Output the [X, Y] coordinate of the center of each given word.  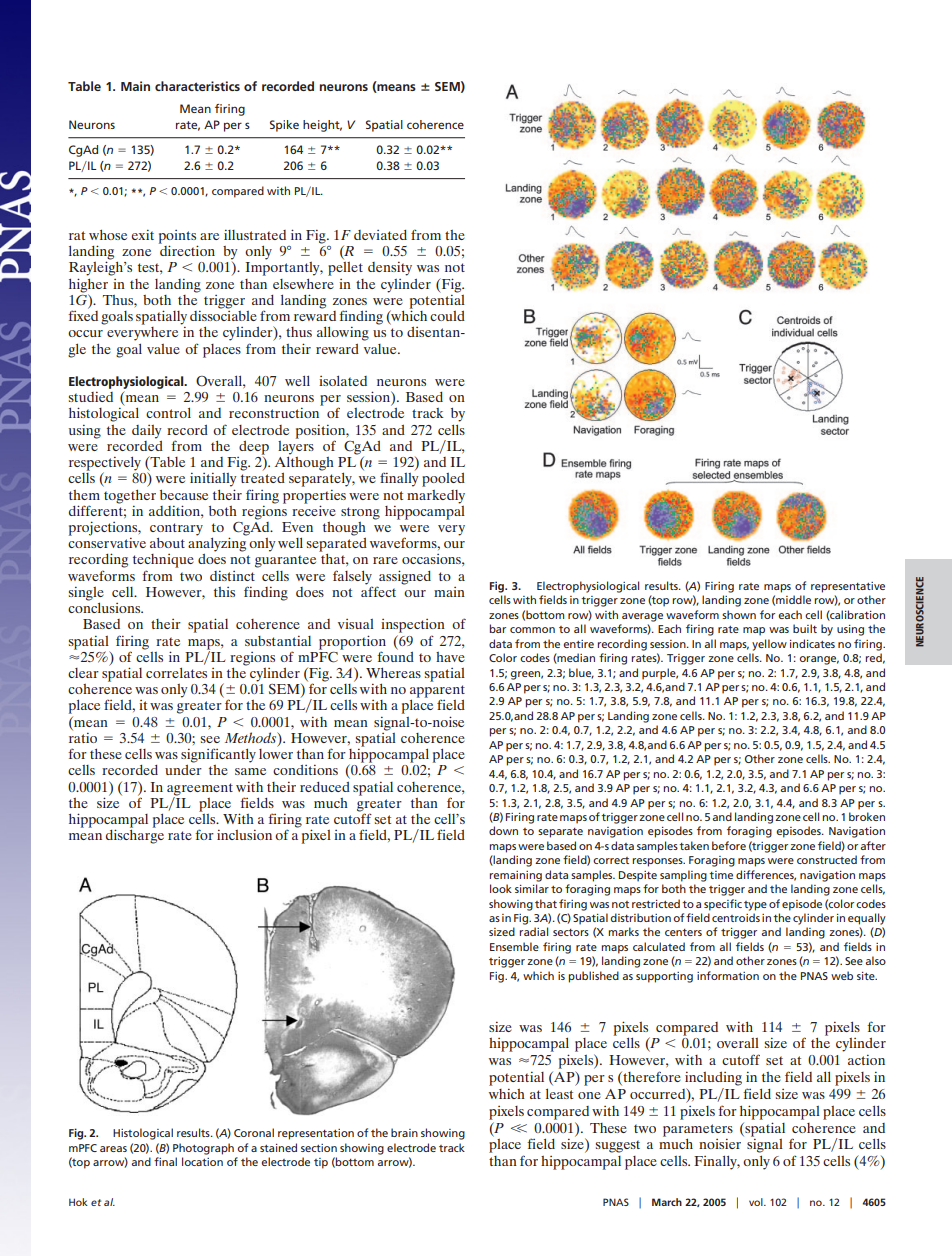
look [501, 888]
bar [498, 628]
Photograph [203, 1149]
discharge [135, 835]
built [805, 628]
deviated [380, 235]
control [168, 413]
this [224, 592]
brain [404, 1132]
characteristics [197, 86]
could [447, 316]
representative [848, 587]
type [755, 906]
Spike [284, 126]
